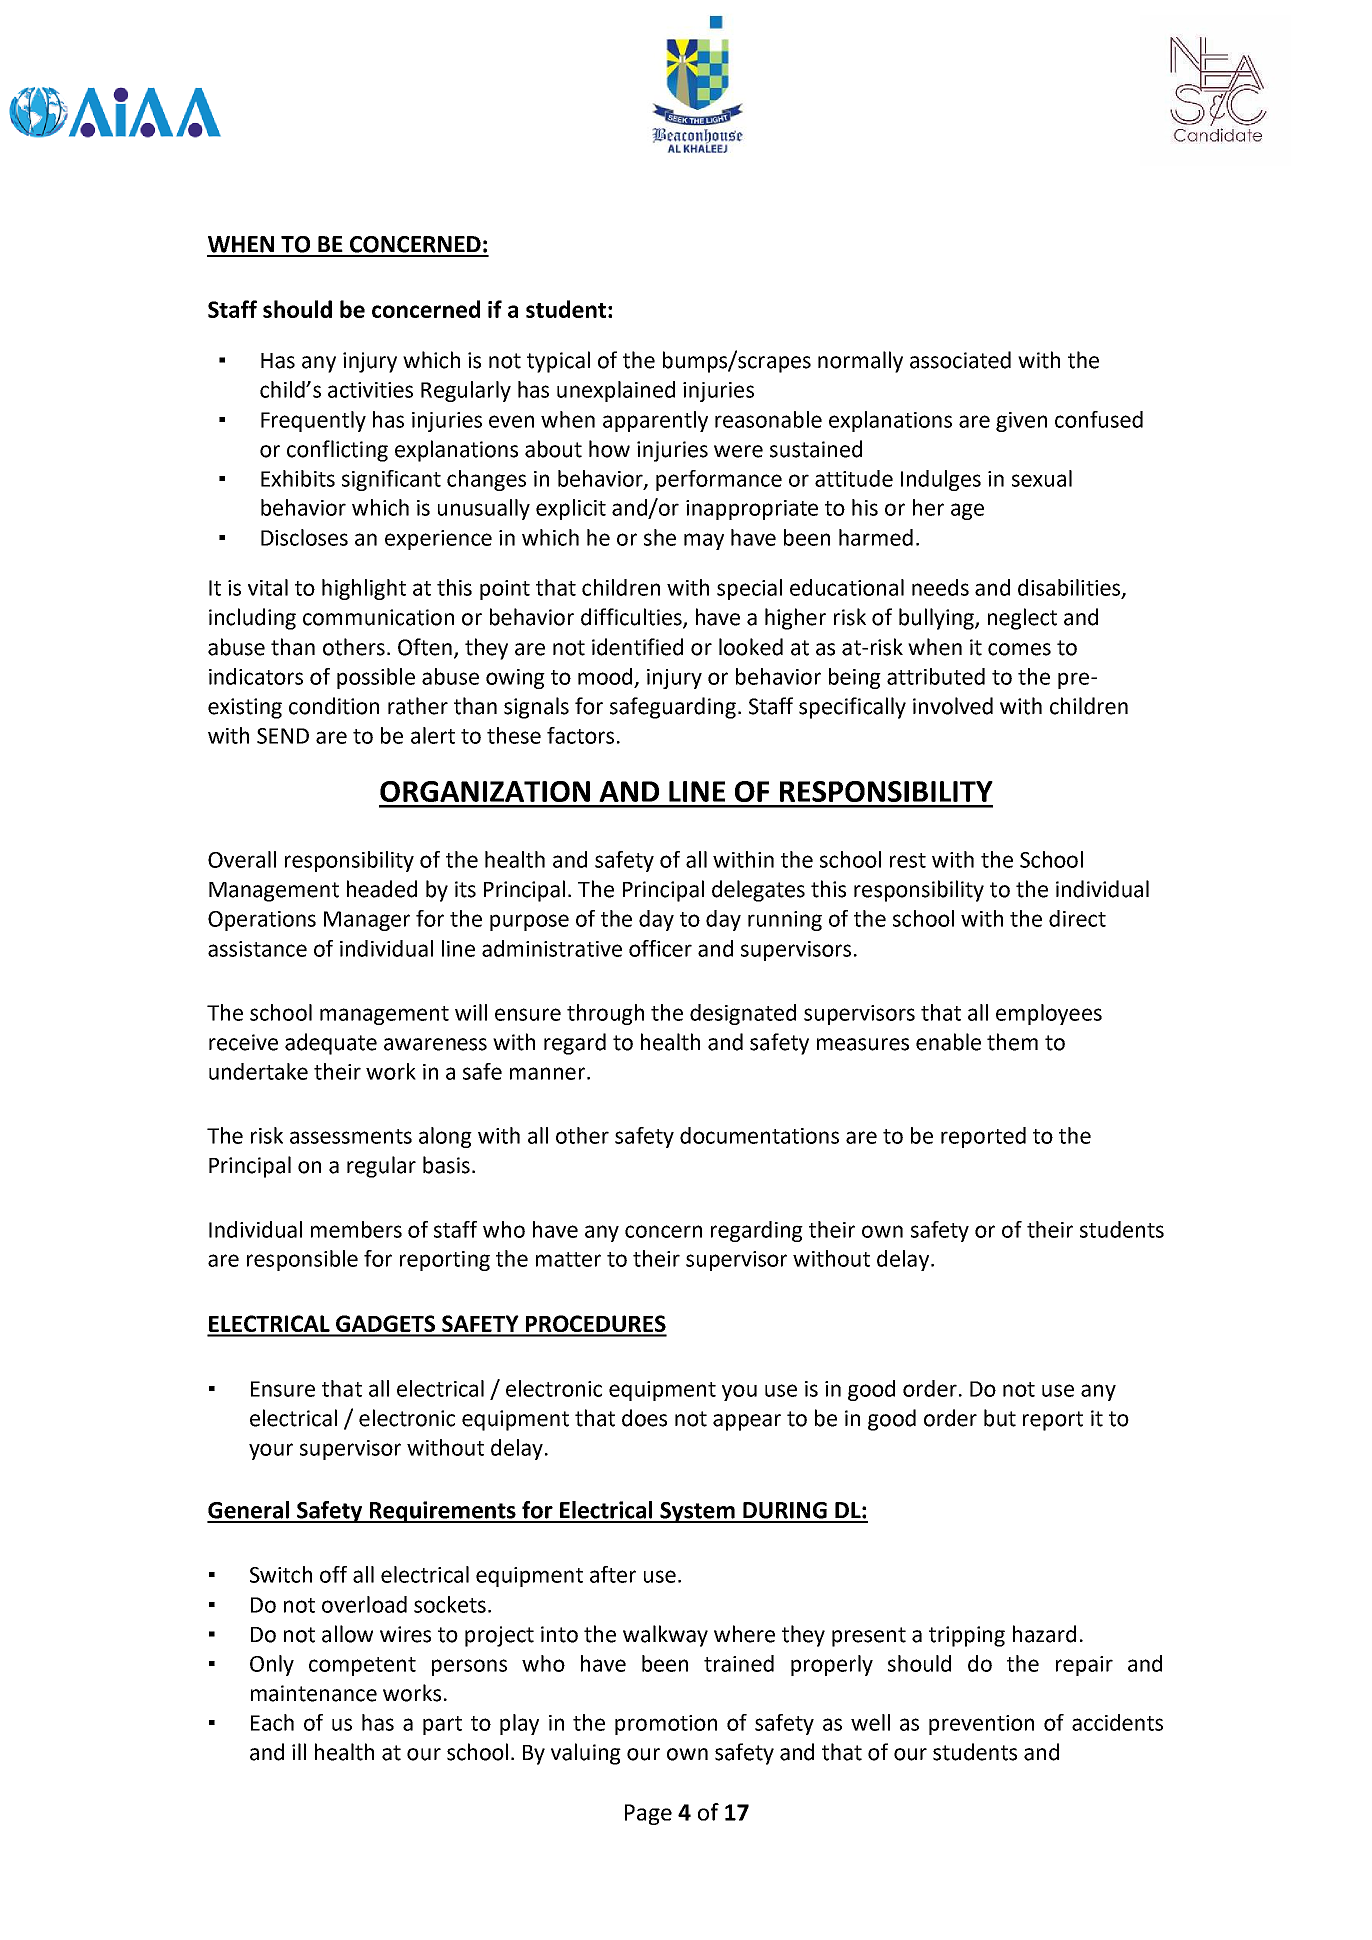  What do you see at coordinates (580, 735) in the page?
I see `factors` at bounding box center [580, 735].
